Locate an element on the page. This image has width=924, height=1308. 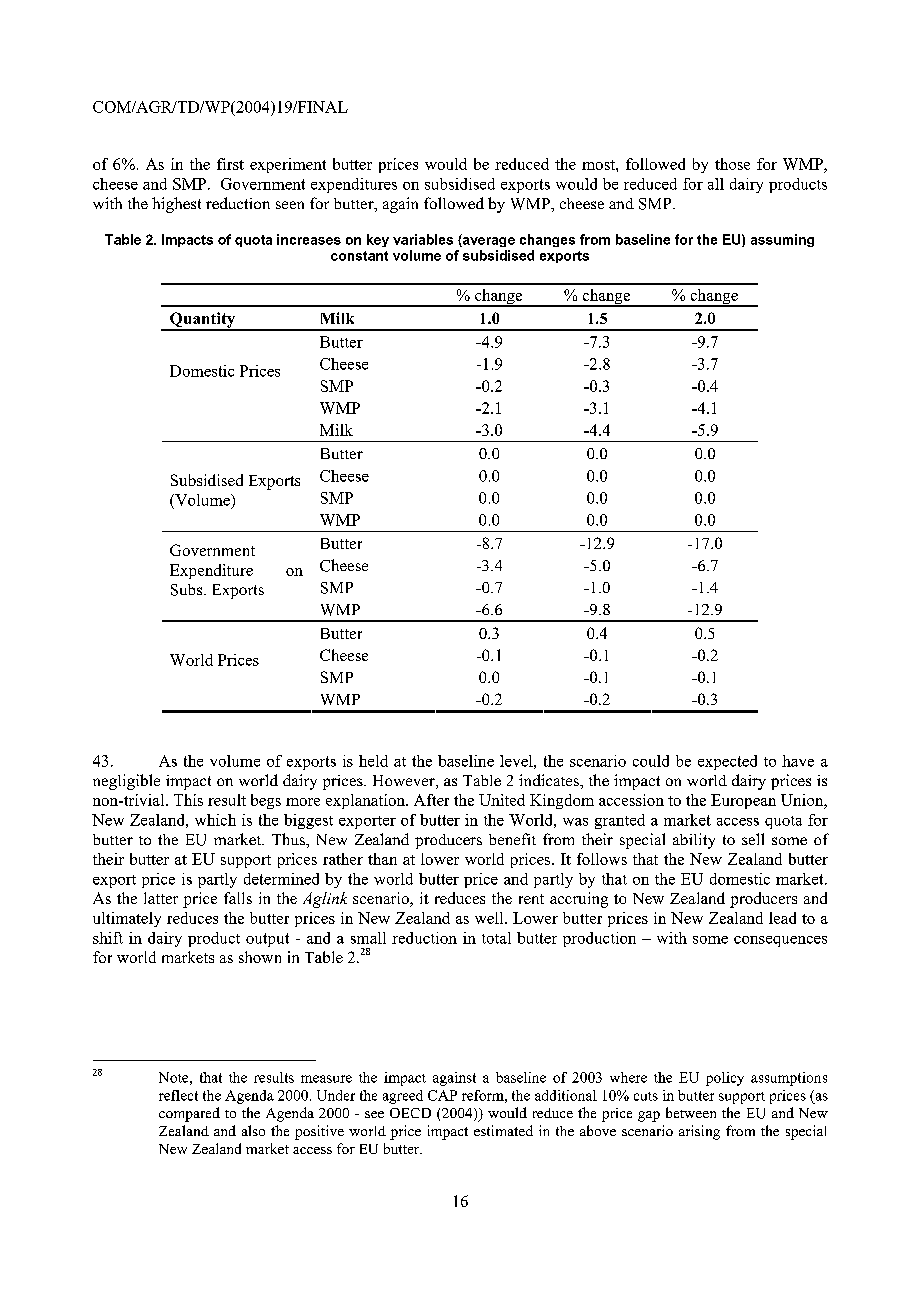
After is located at coordinates (431, 800).
